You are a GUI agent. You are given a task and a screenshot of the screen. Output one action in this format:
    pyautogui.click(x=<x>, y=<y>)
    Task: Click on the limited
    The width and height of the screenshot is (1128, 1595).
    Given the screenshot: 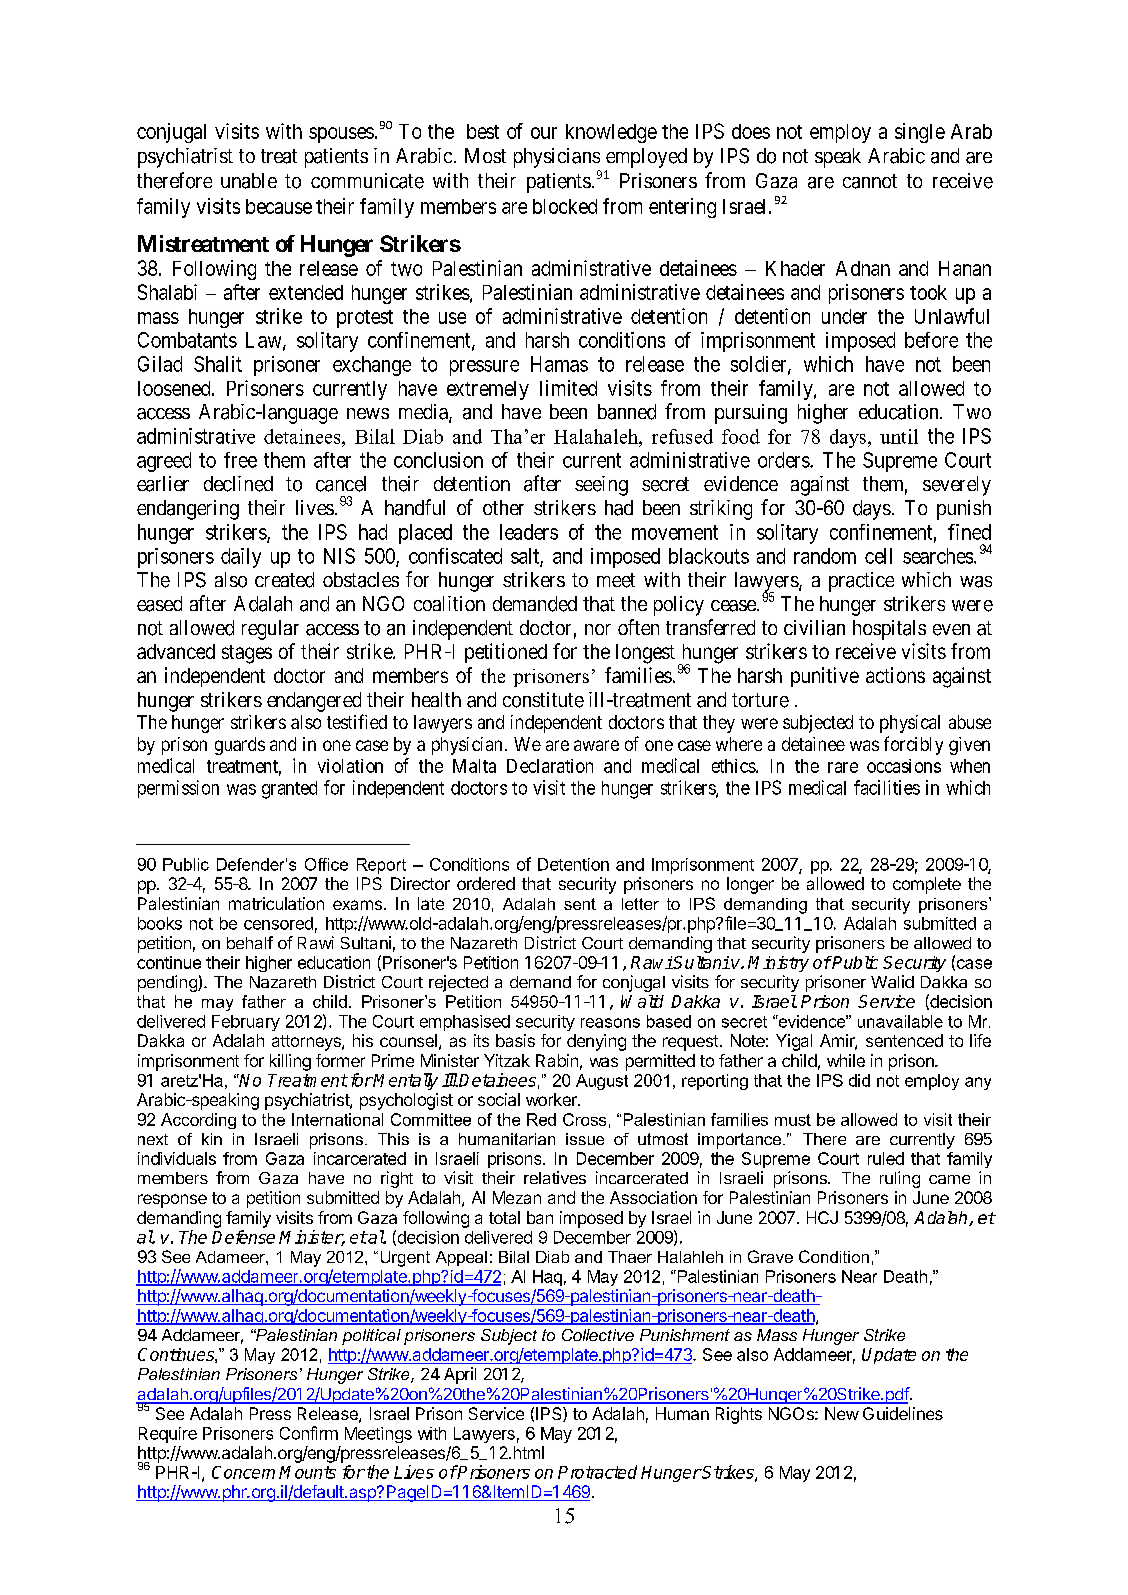 What is the action you would take?
    pyautogui.click(x=568, y=388)
